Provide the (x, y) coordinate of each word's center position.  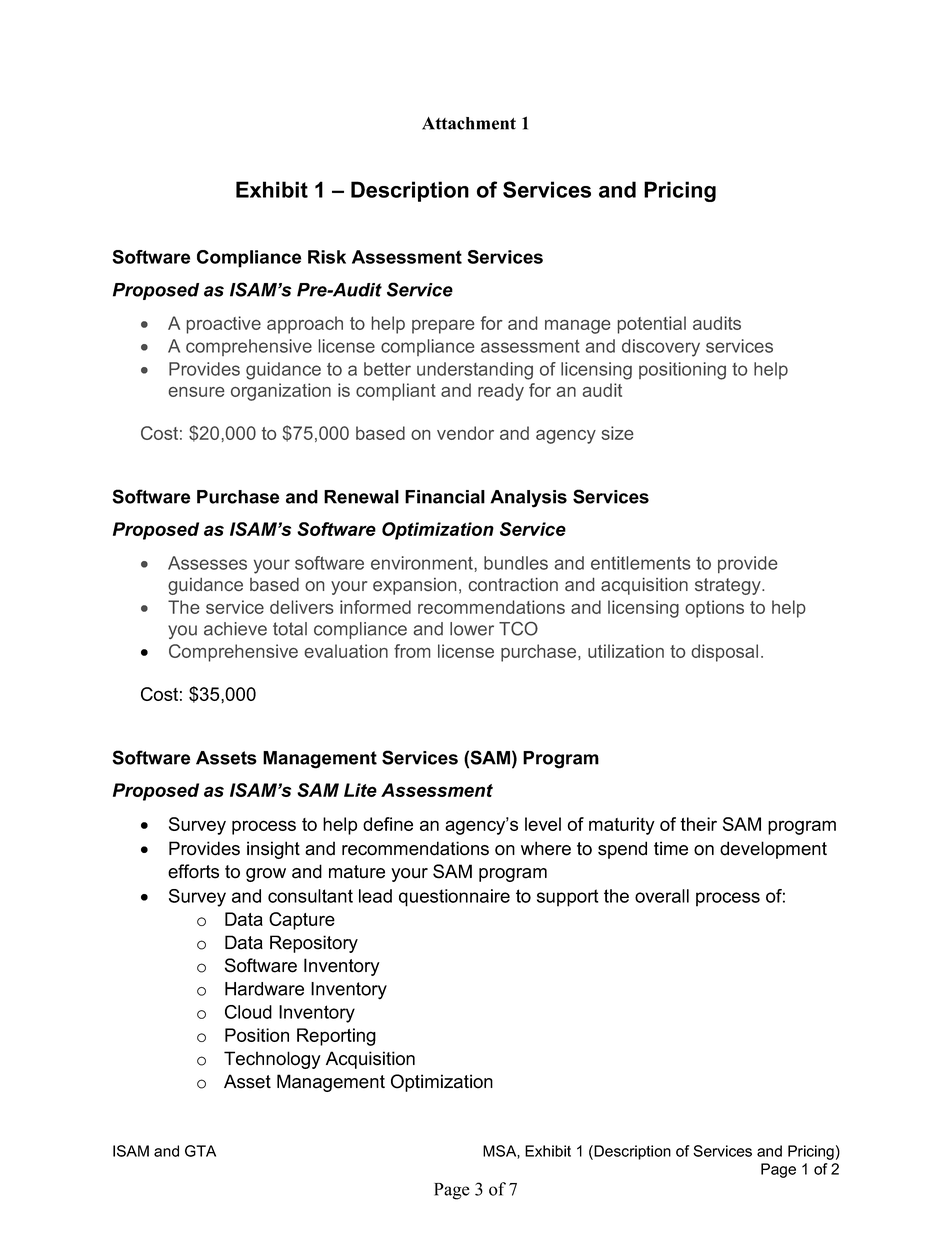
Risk (327, 257)
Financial (445, 497)
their (698, 824)
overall (662, 896)
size (617, 433)
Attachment (469, 123)
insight (273, 850)
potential (652, 325)
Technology (272, 1060)
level (543, 824)
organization (281, 392)
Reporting (336, 1037)
